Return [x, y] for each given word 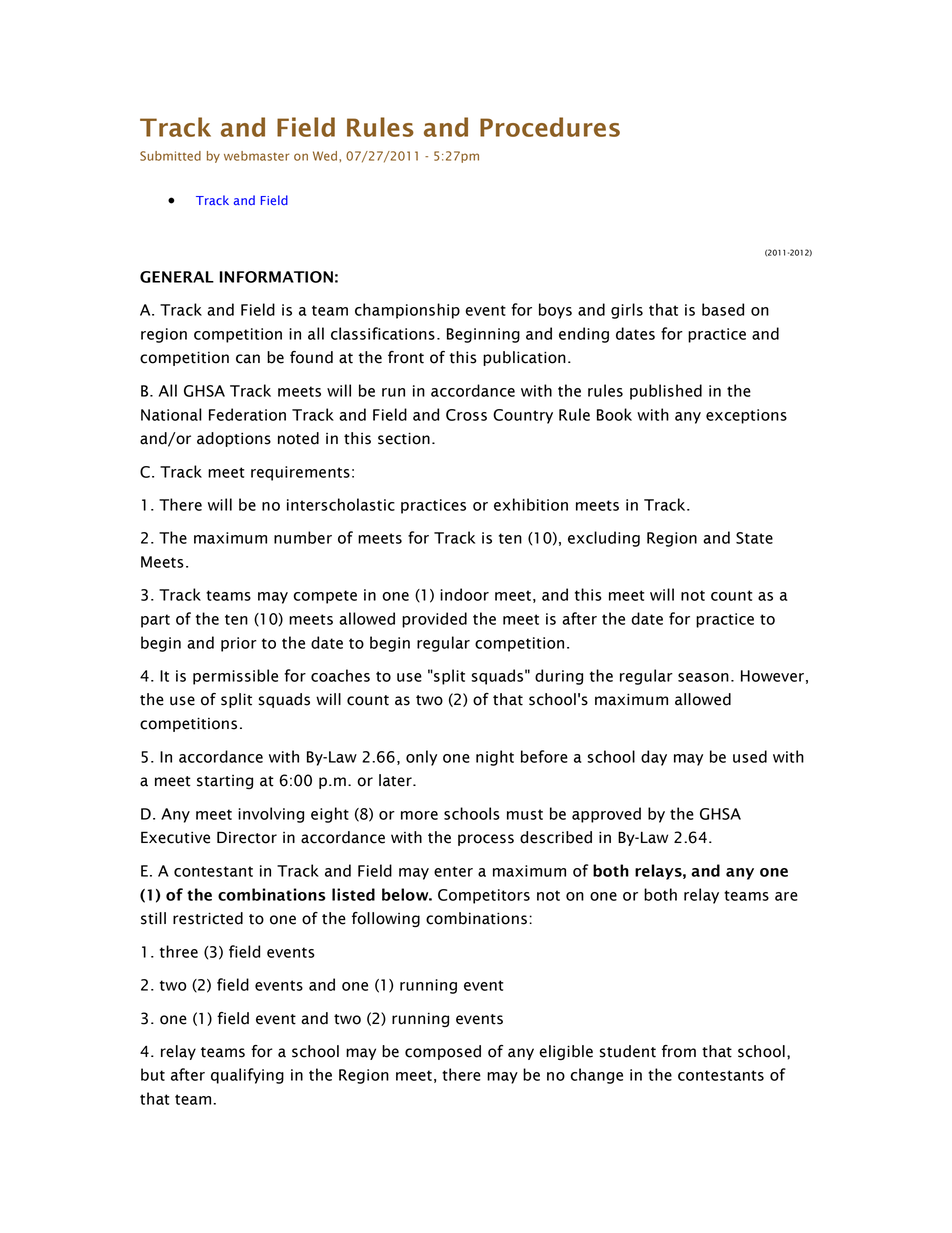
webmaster [256, 156]
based [723, 309]
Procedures [550, 127]
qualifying [247, 1076]
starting [225, 782]
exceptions [746, 416]
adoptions [234, 439]
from [679, 1051]
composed [443, 1052]
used [750, 756]
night [495, 758]
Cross [466, 415]
